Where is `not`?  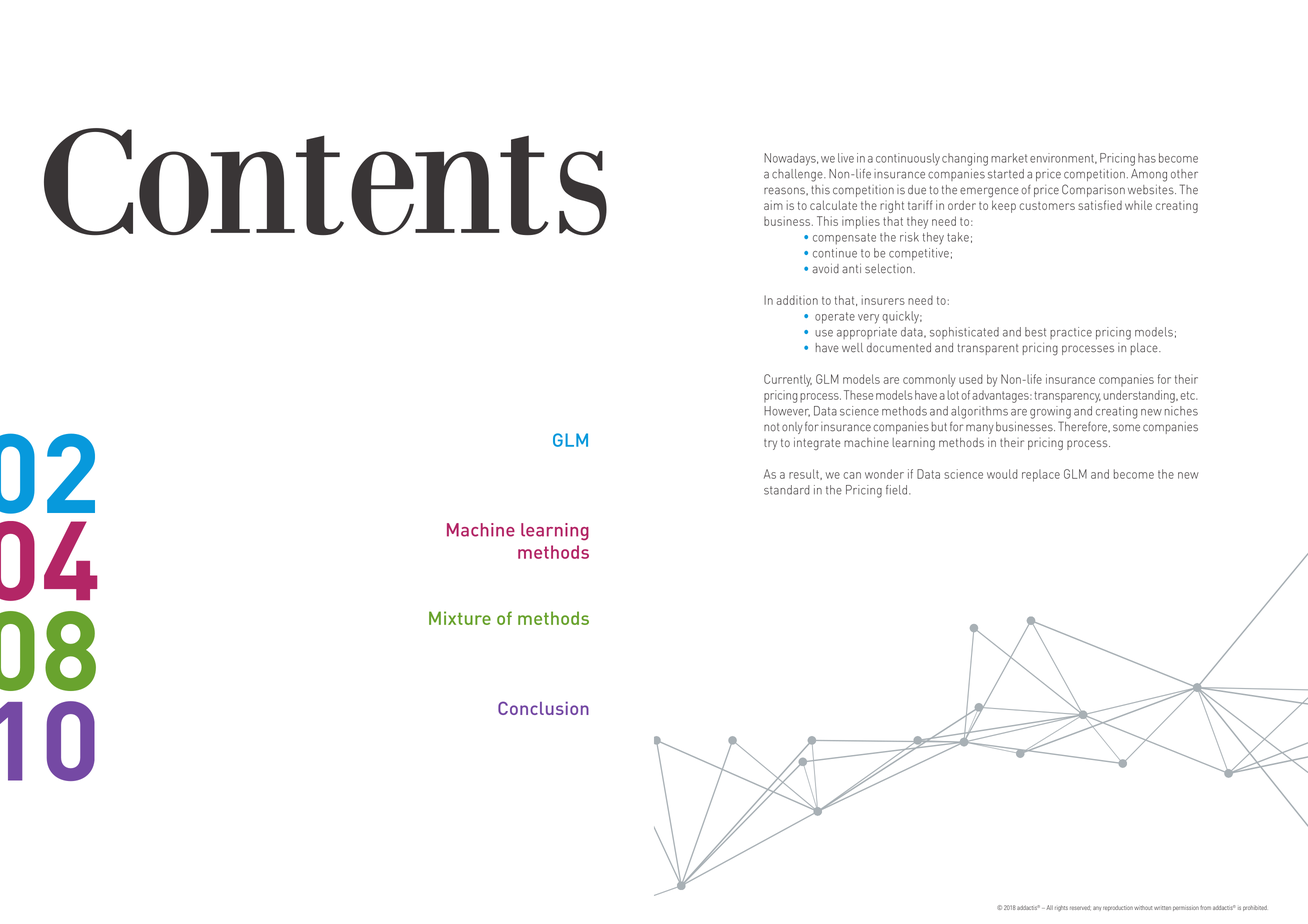
not is located at coordinates (771, 427).
